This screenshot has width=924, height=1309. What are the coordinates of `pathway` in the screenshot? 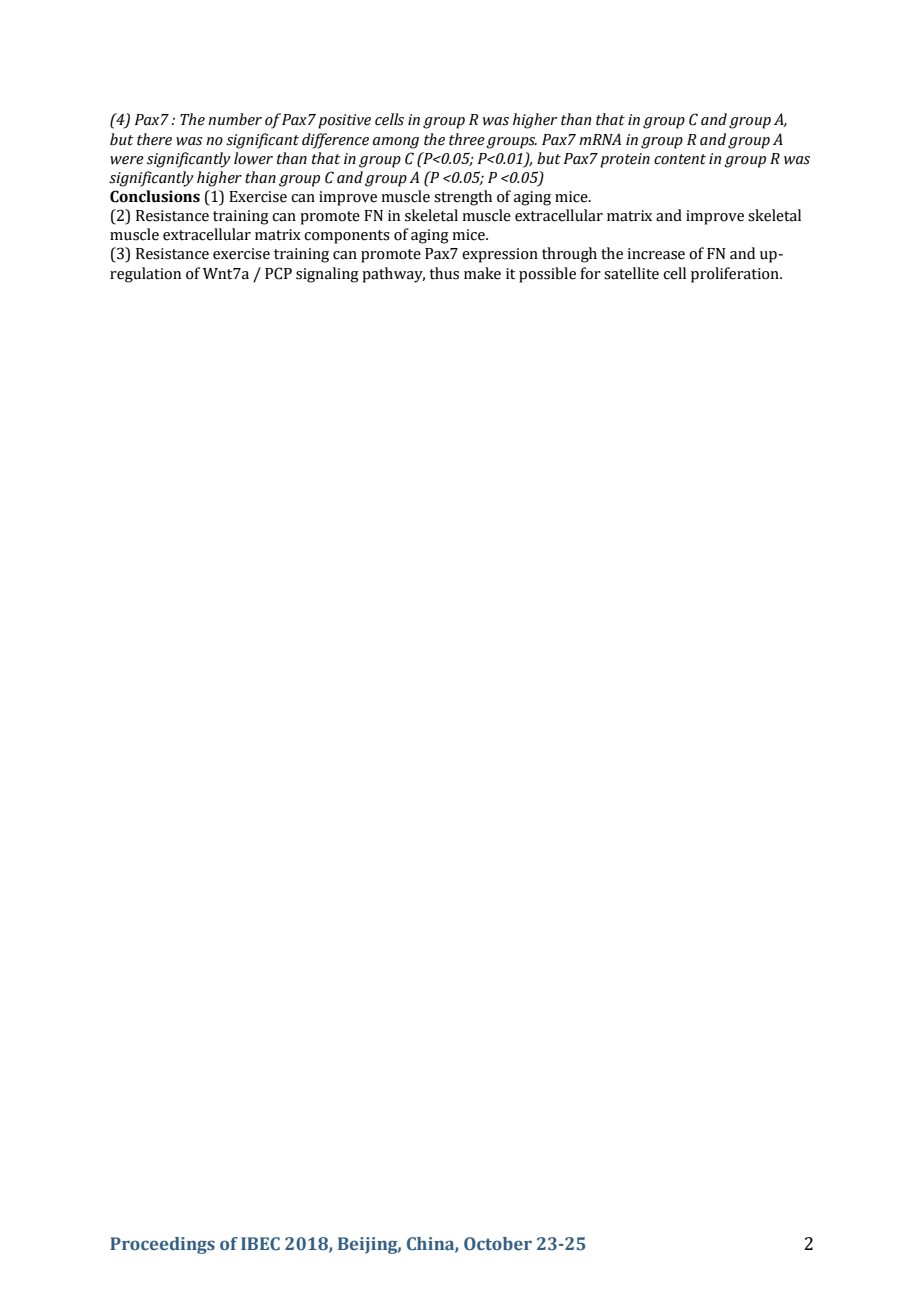 It's located at (393, 275).
